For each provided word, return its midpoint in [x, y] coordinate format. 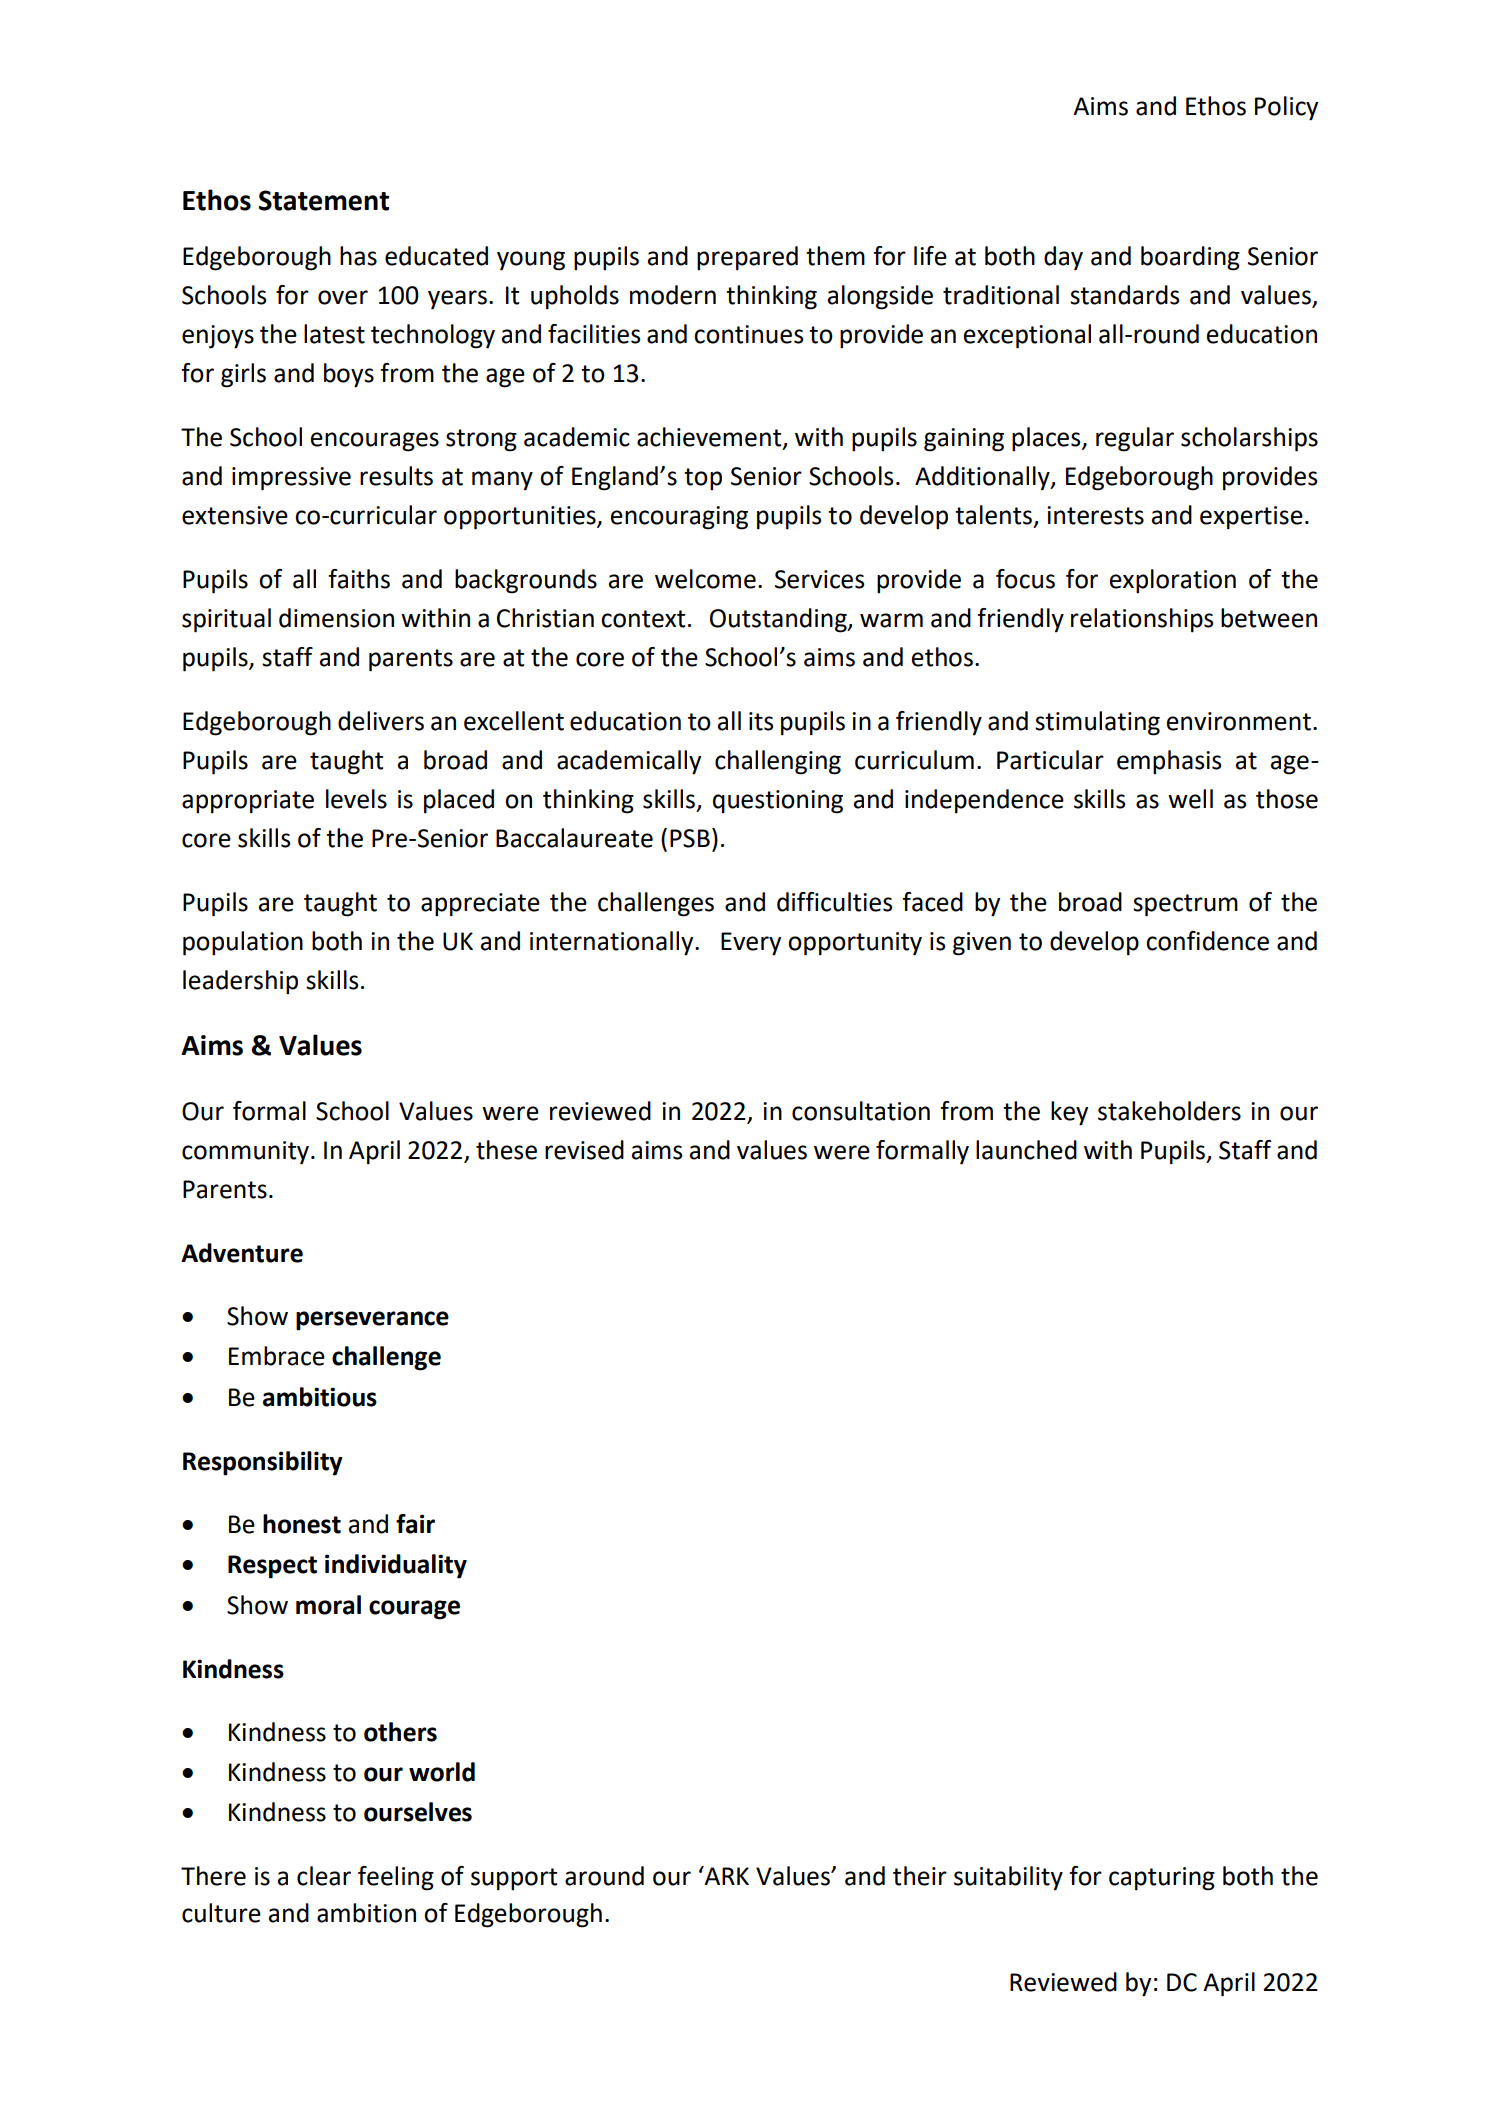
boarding [1190, 258]
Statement [324, 200]
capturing [1162, 1879]
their [920, 1876]
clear [324, 1876]
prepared [747, 258]
